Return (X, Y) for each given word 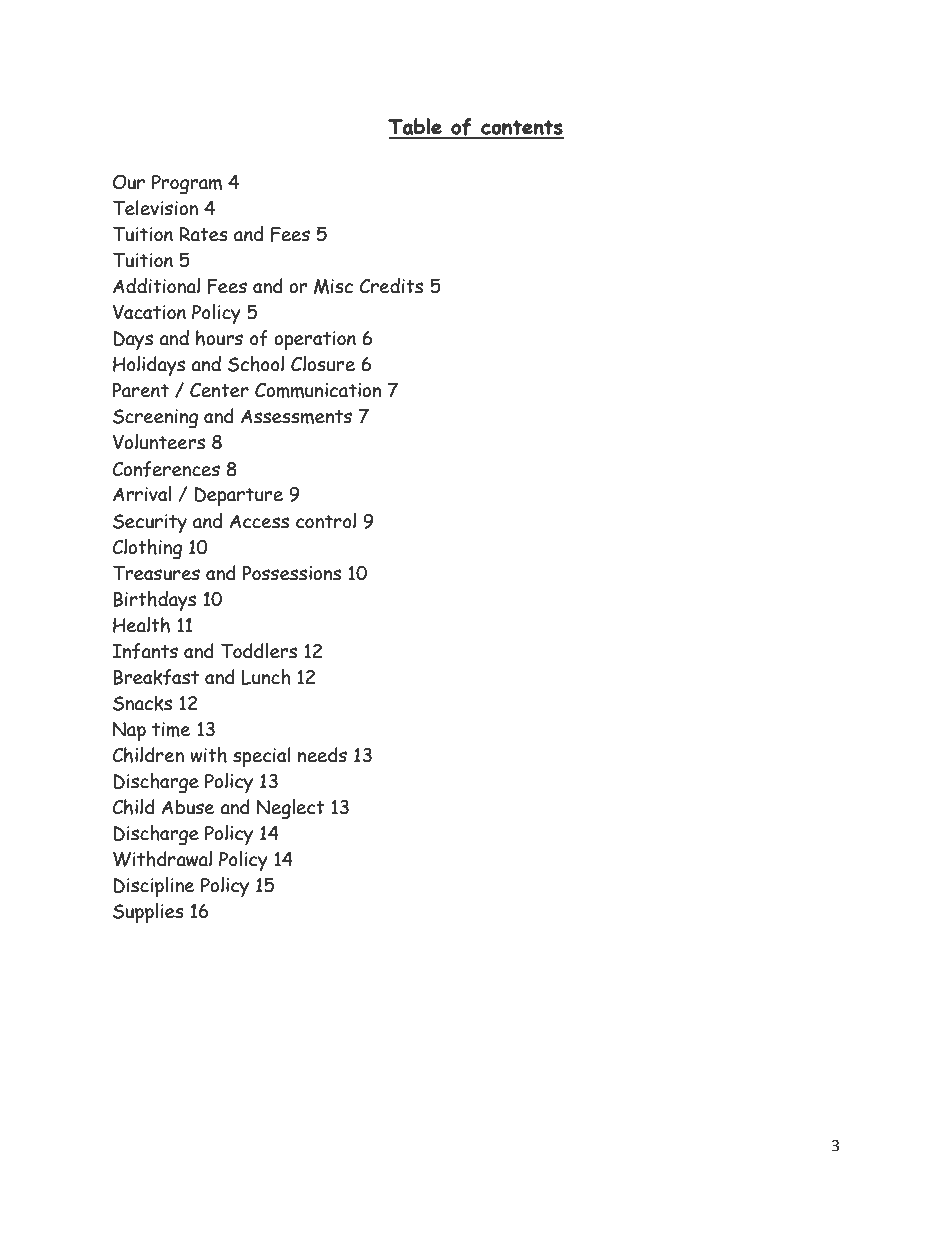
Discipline (153, 887)
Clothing (147, 549)
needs (322, 755)
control (326, 521)
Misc (333, 286)
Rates (203, 234)
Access (259, 521)
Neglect (291, 809)
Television (155, 208)
